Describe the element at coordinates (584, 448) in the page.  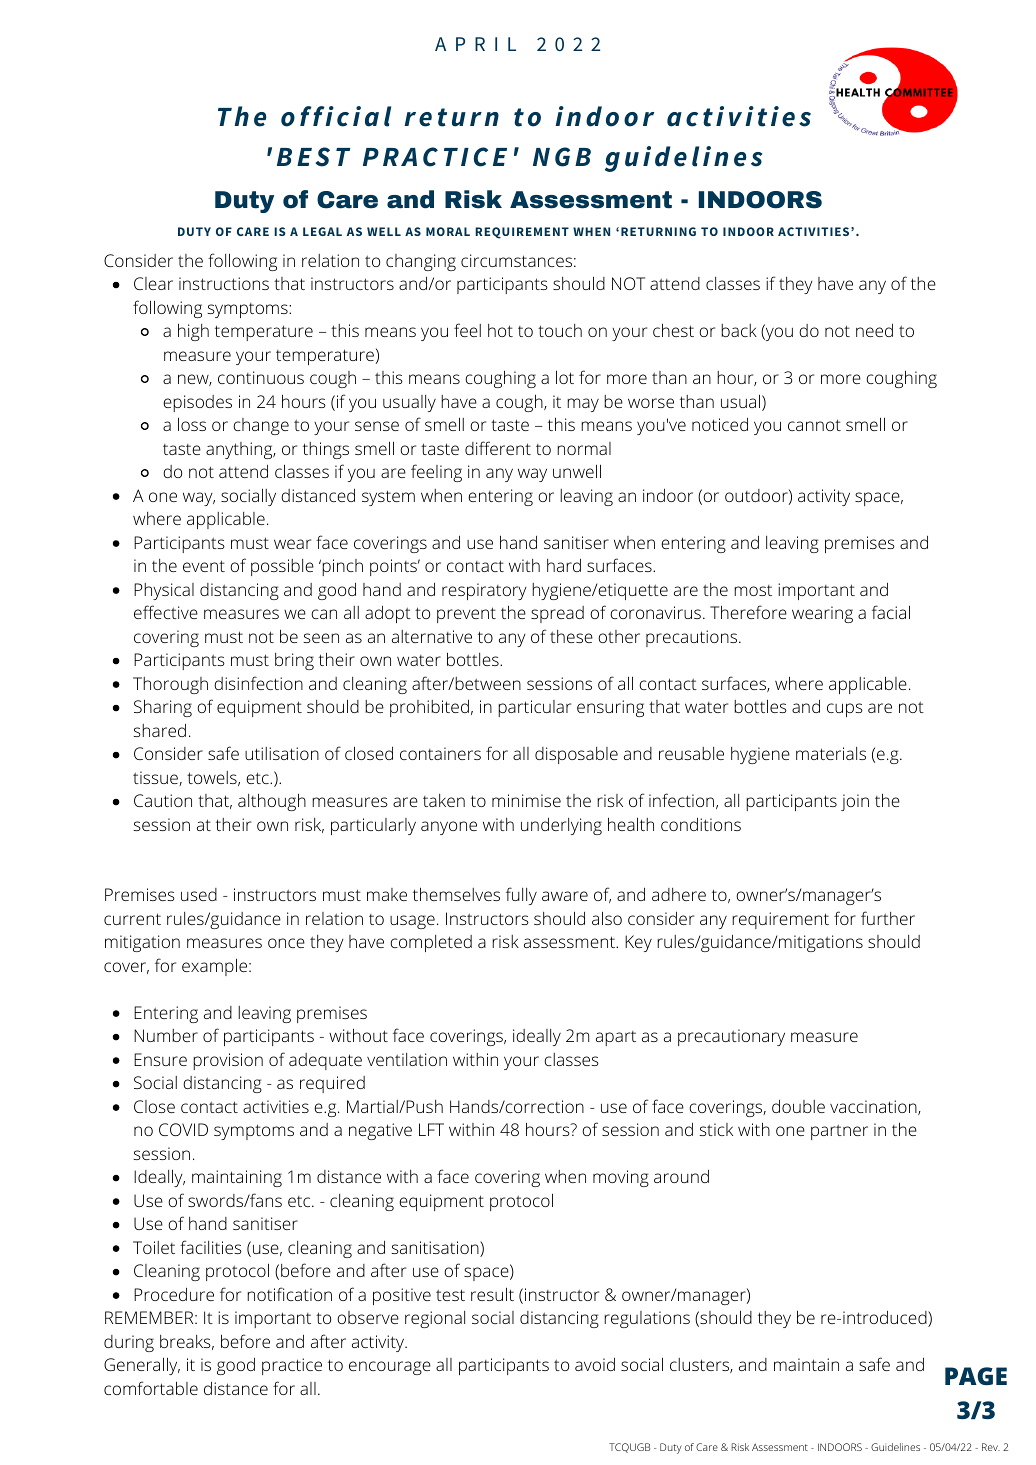
I see `normal` at that location.
